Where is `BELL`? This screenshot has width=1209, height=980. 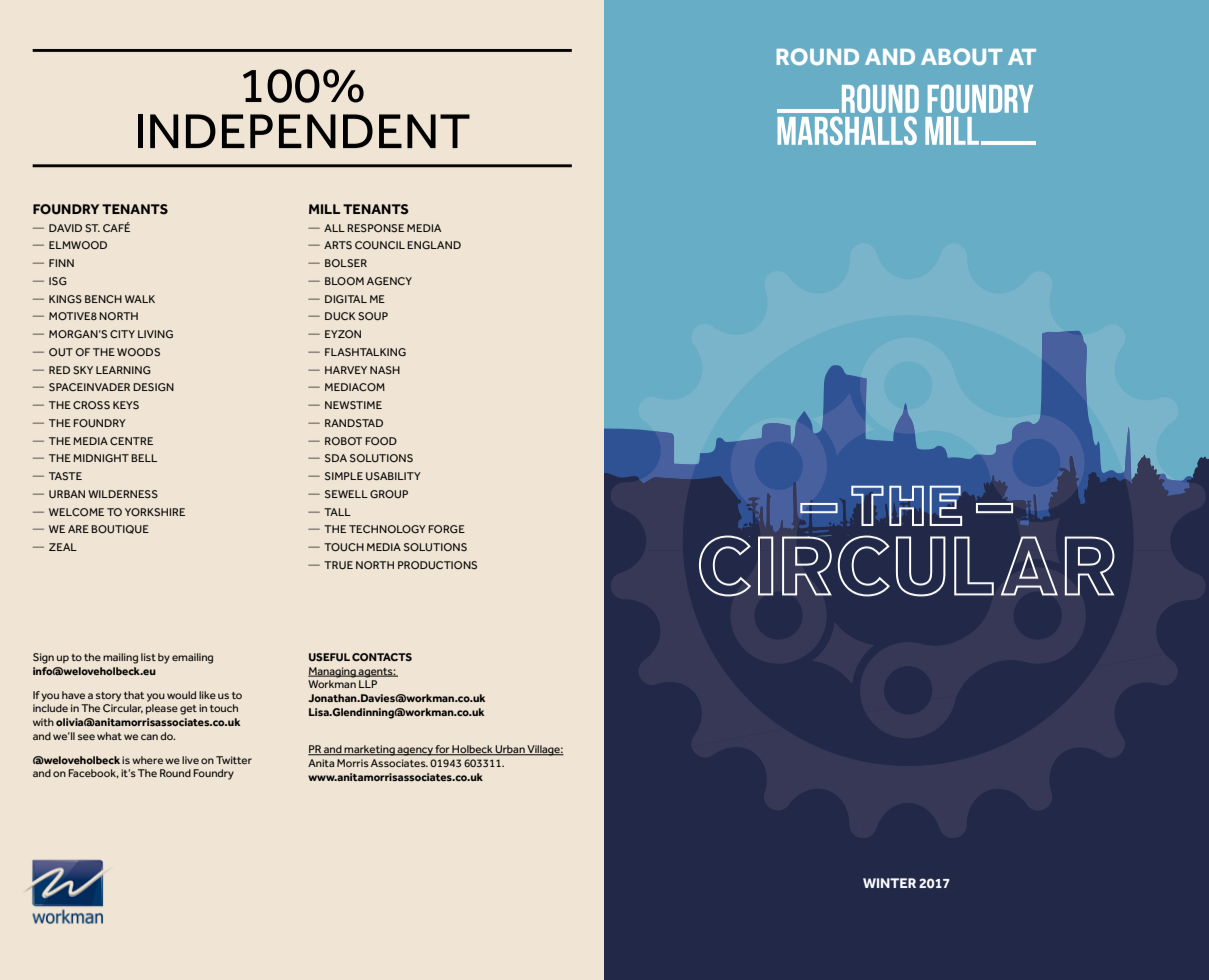
BELL is located at coordinates (144, 458).
